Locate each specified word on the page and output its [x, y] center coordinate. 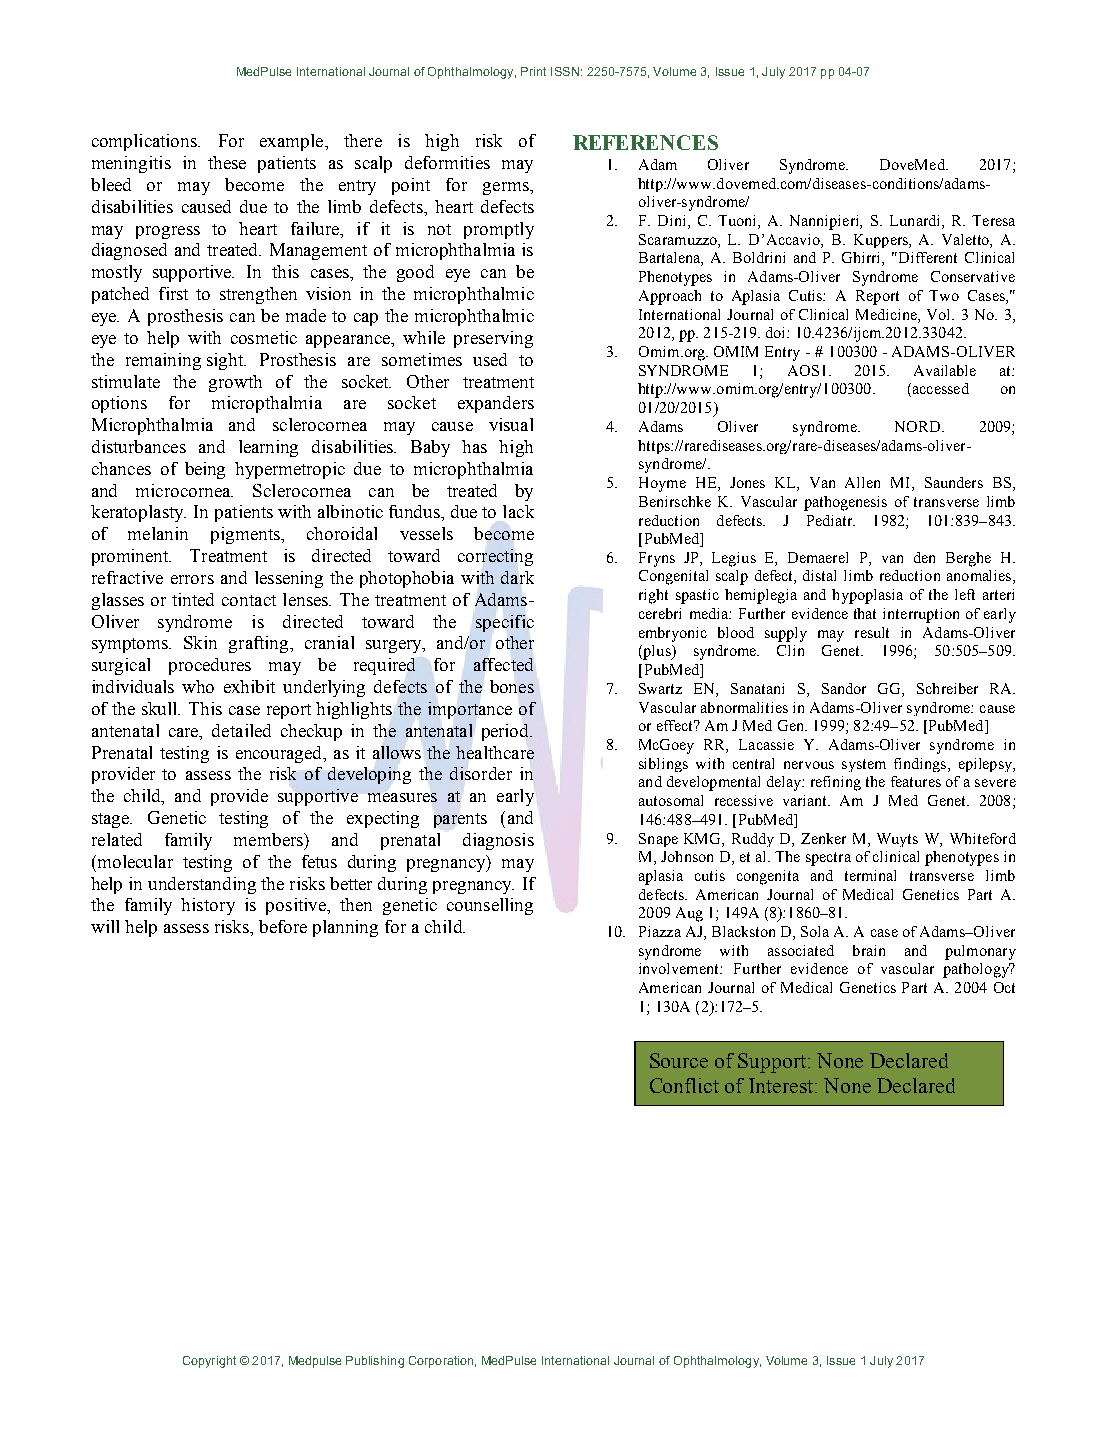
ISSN [565, 71]
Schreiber [947, 688]
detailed [241, 730]
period [507, 732]
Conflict [684, 1085]
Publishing [375, 1362]
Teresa [993, 220]
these [227, 162]
